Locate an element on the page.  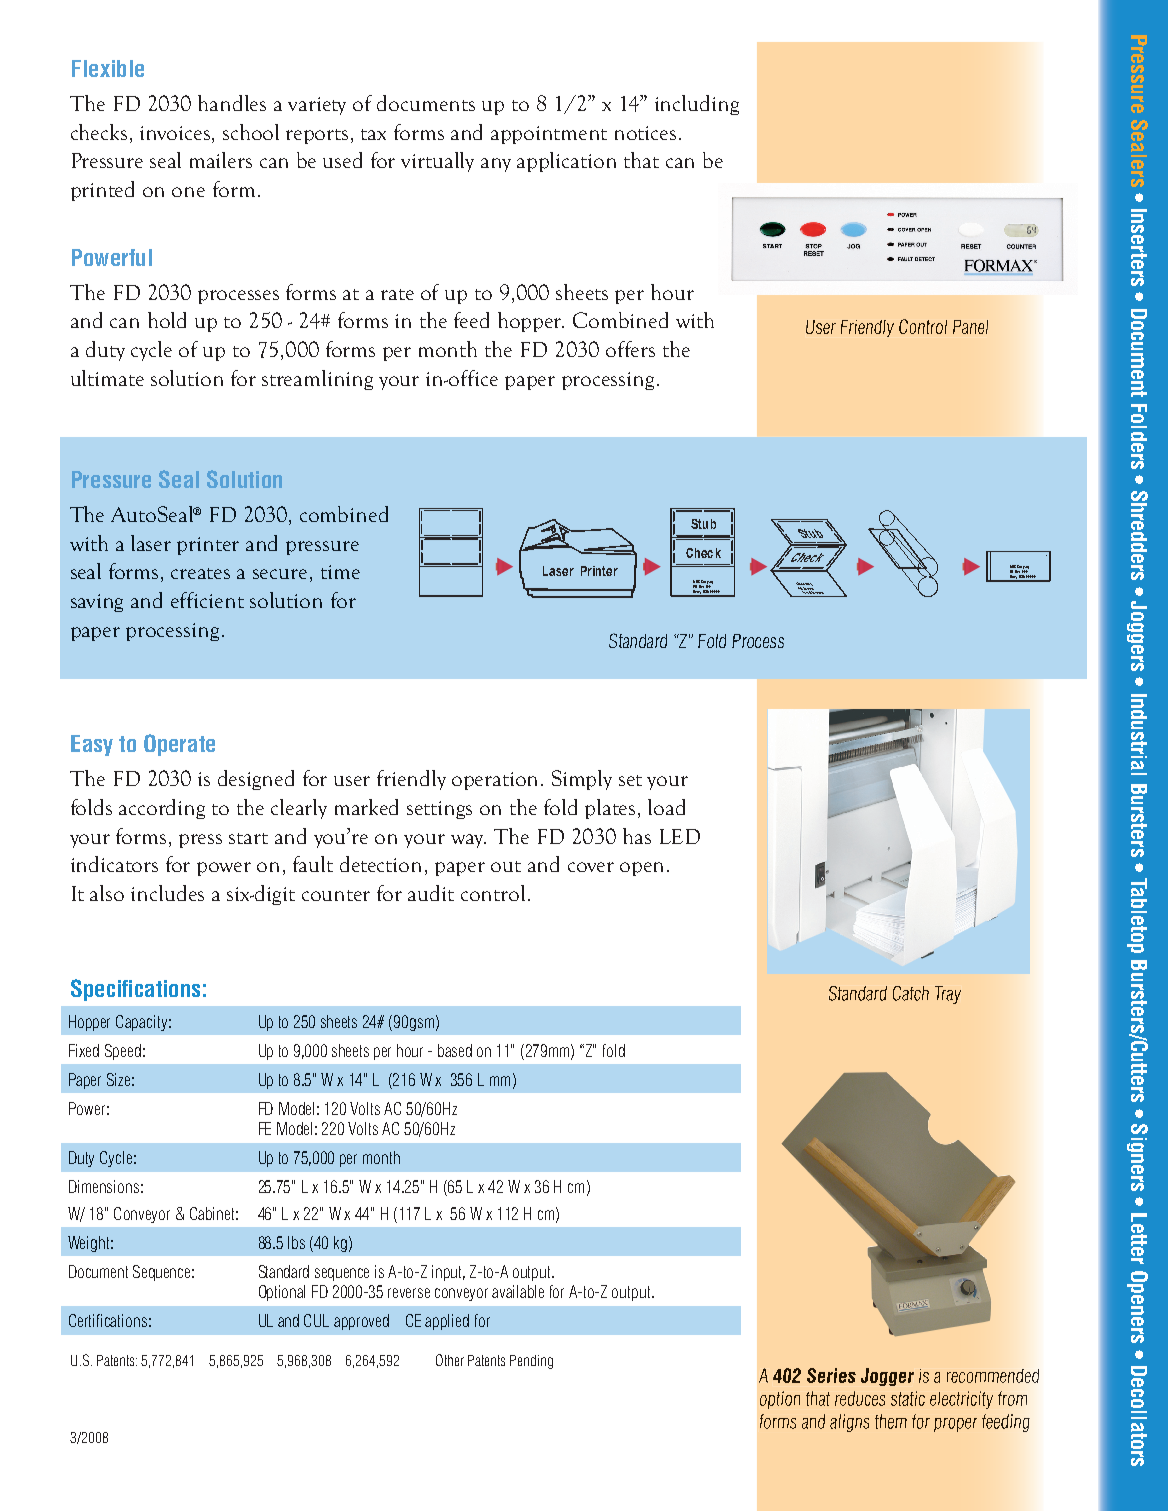
lbs is located at coordinates (296, 1242).
